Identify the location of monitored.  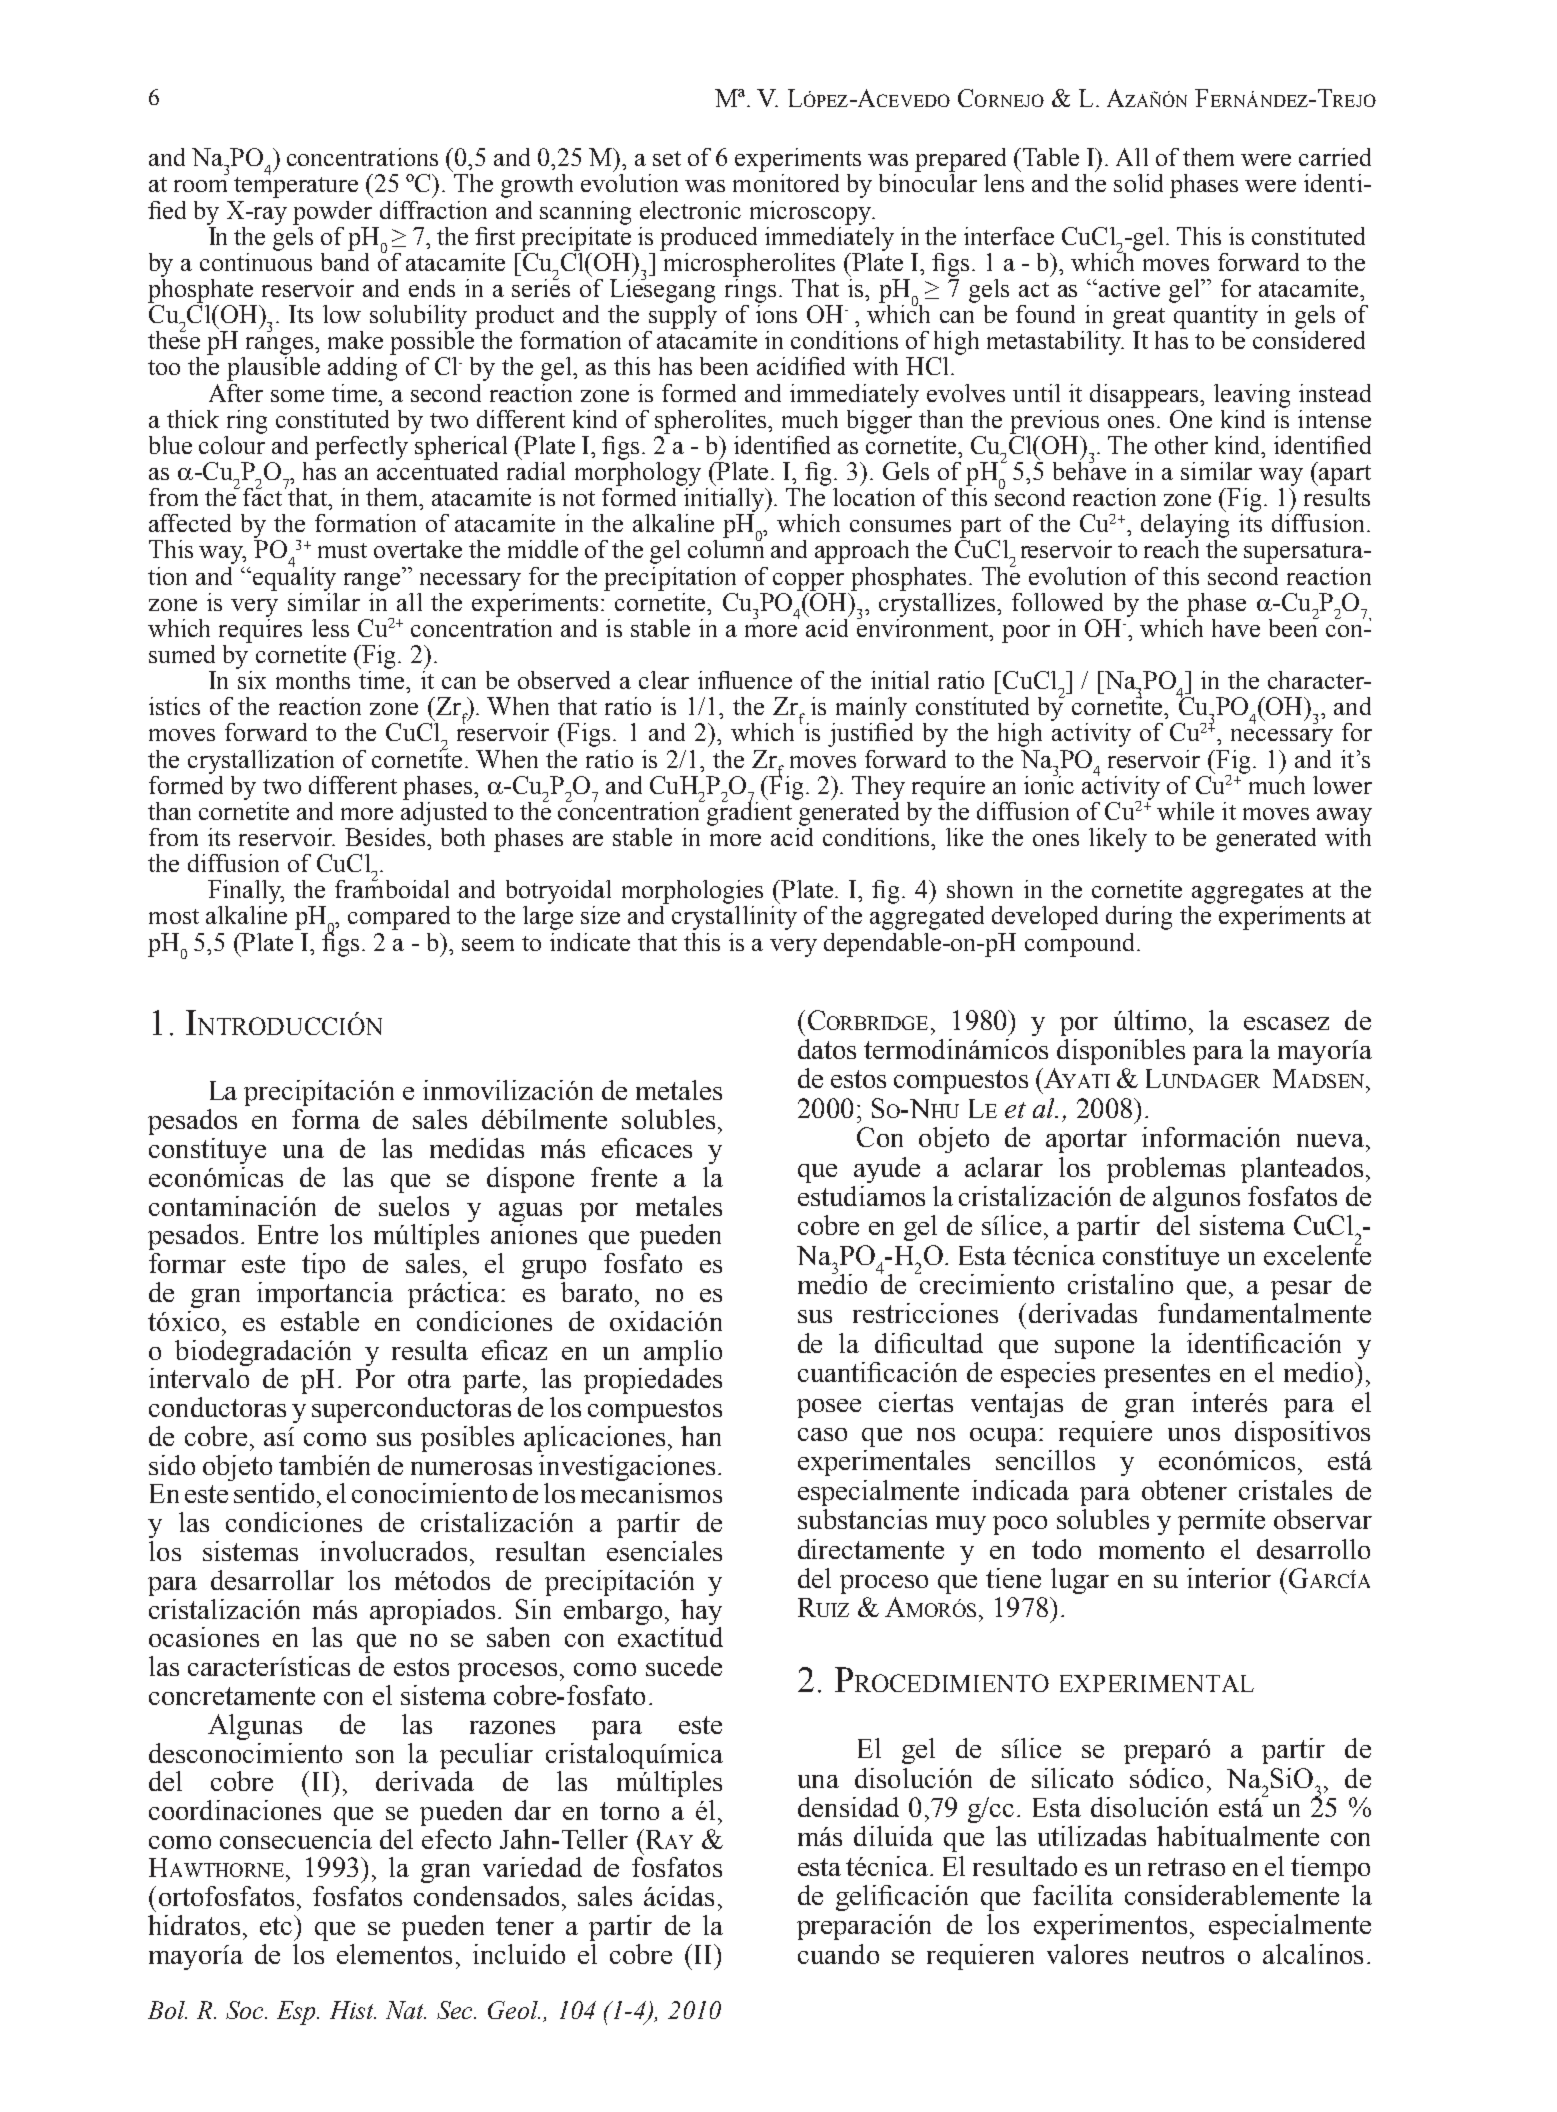
(786, 183).
